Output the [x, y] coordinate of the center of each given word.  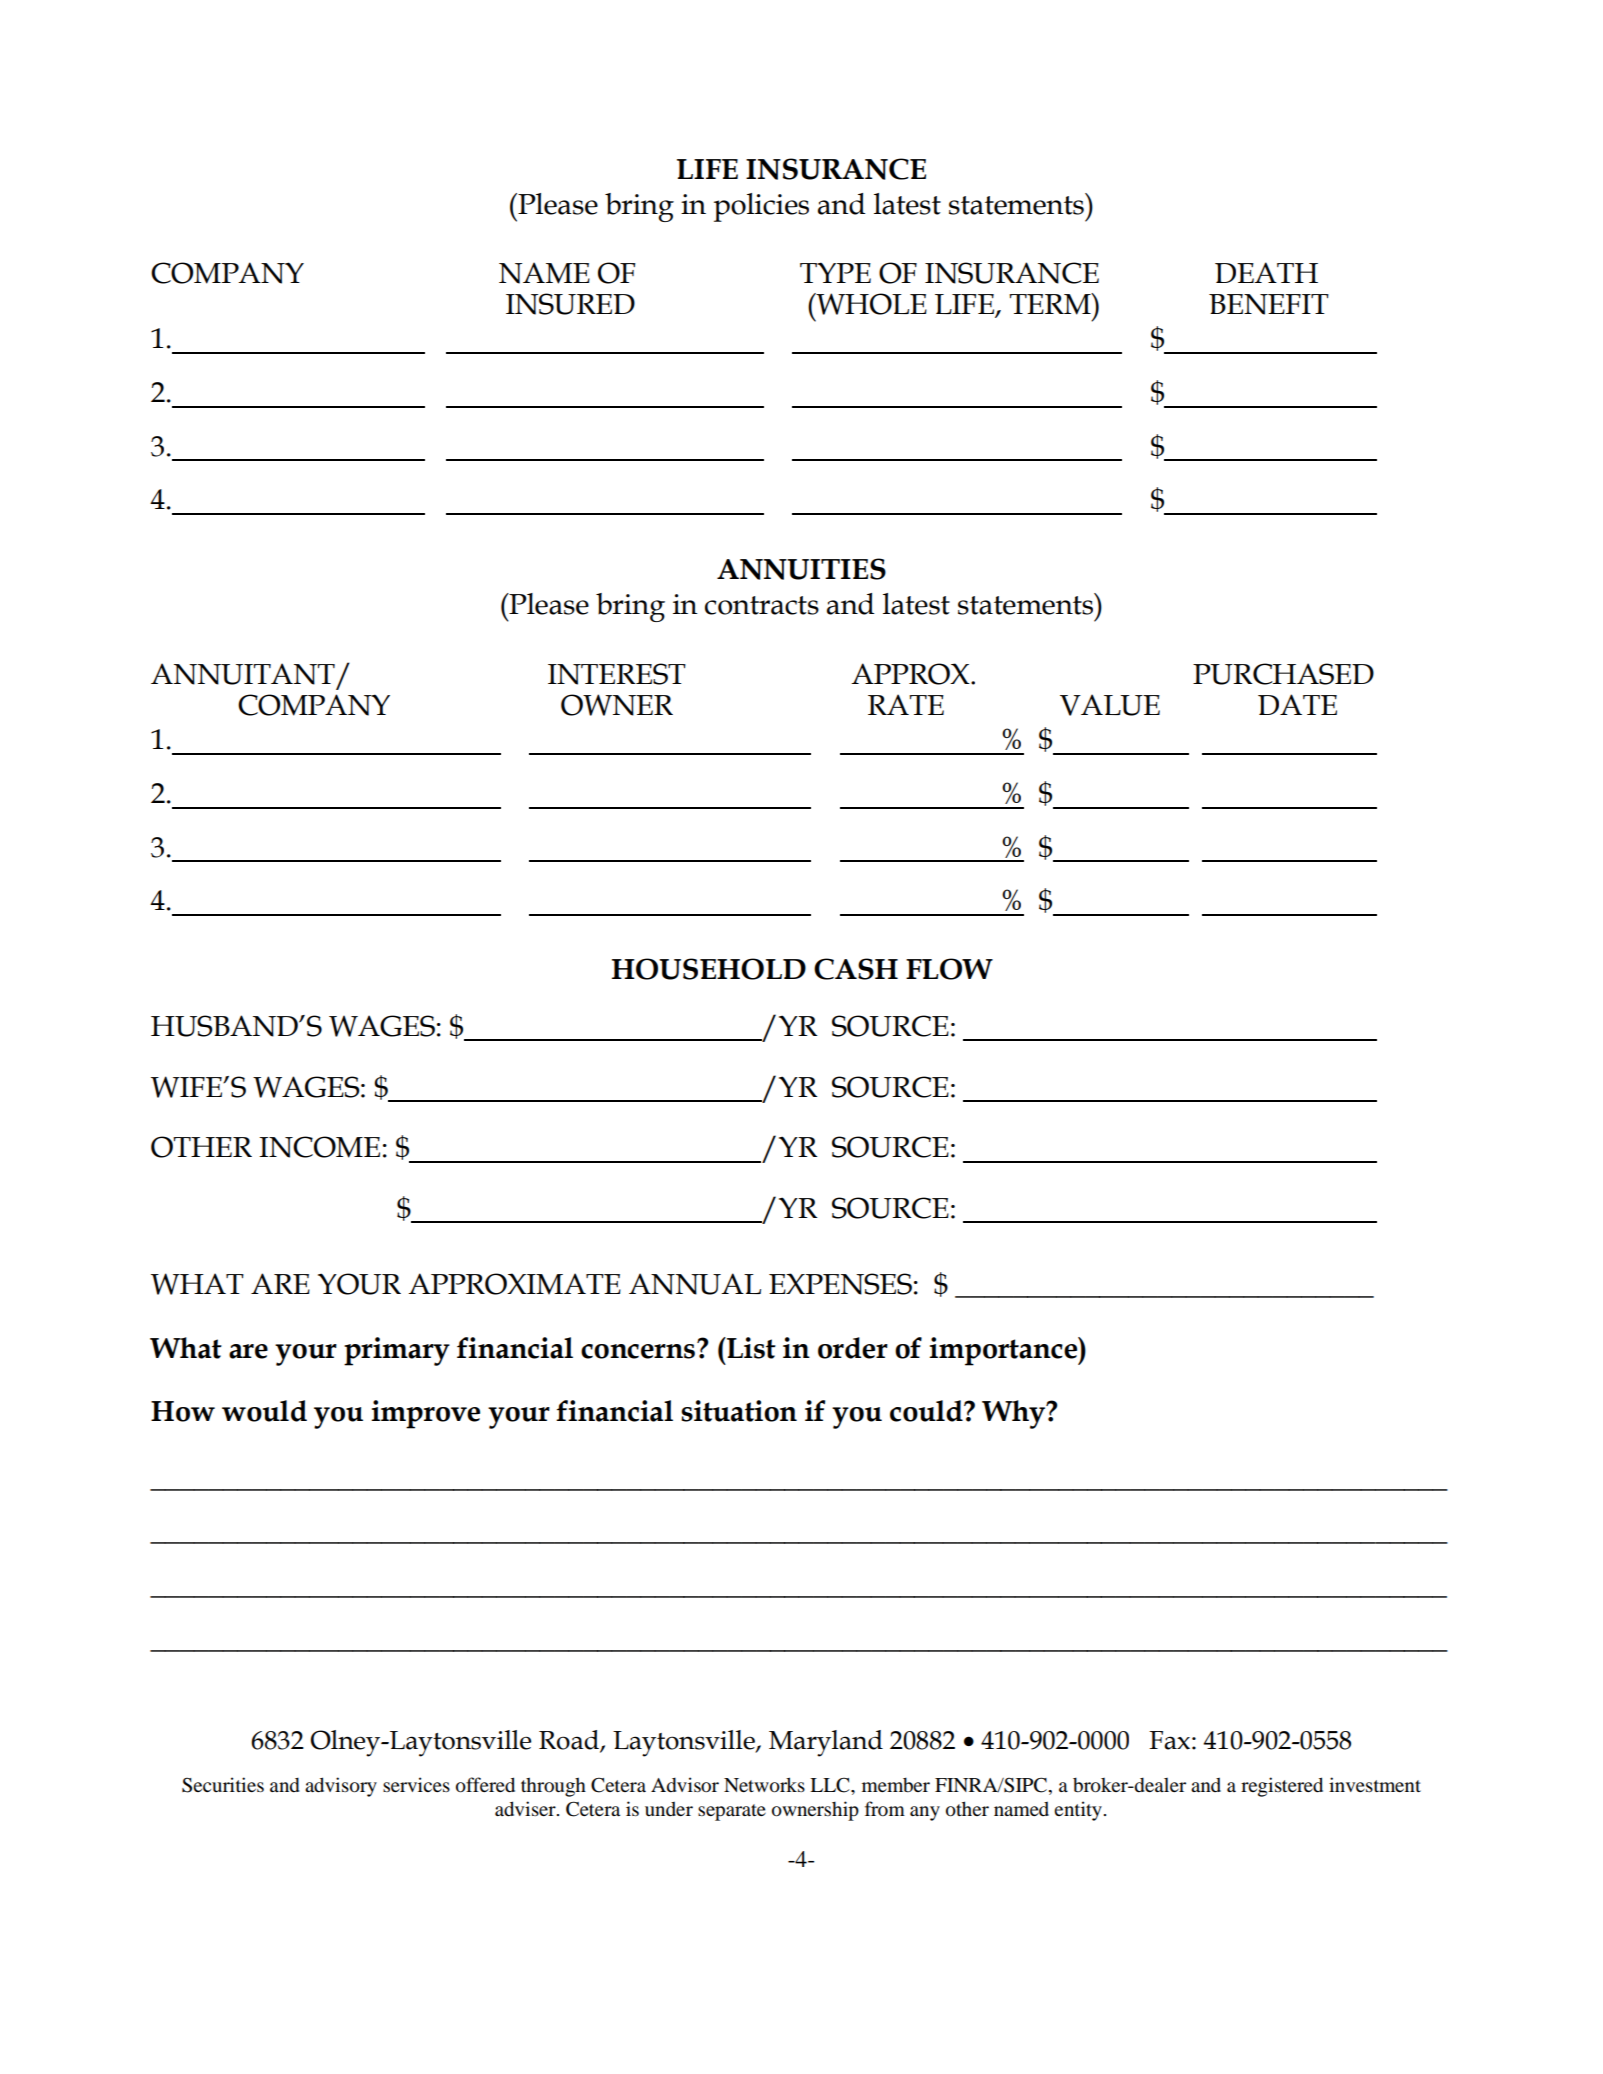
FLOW [949, 969]
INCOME [319, 1147]
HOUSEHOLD [709, 969]
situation [739, 1411]
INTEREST [617, 674]
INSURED [570, 304]
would [264, 1411]
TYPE [835, 272]
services [416, 1784]
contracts [762, 605]
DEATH [1266, 272]
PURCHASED [1283, 674]
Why [1015, 1414]
